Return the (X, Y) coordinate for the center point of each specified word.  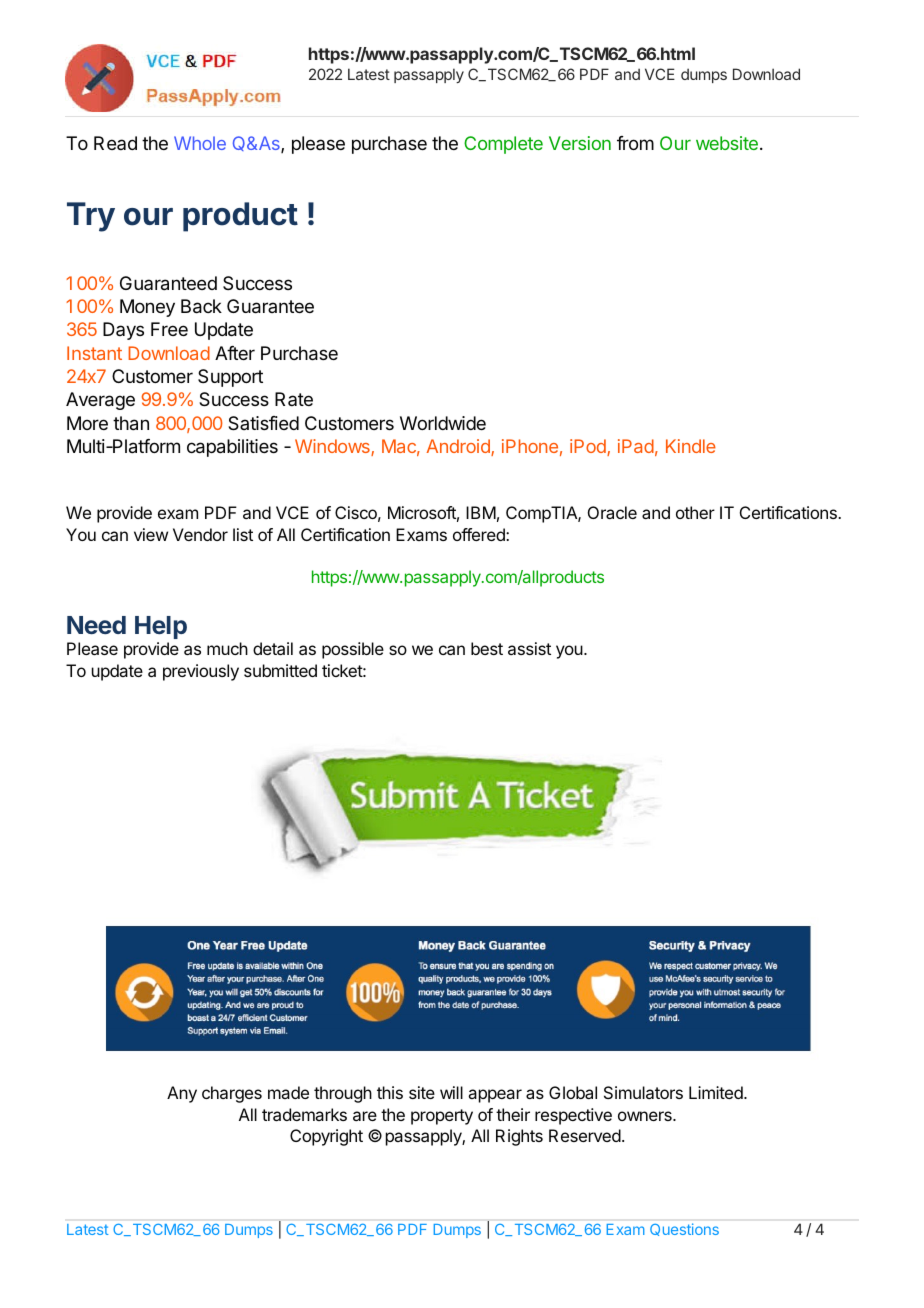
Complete (503, 145)
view (151, 534)
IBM (481, 512)
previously (201, 672)
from (635, 143)
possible (353, 650)
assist (529, 648)
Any (182, 1094)
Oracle (612, 512)
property (442, 1117)
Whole (200, 143)
